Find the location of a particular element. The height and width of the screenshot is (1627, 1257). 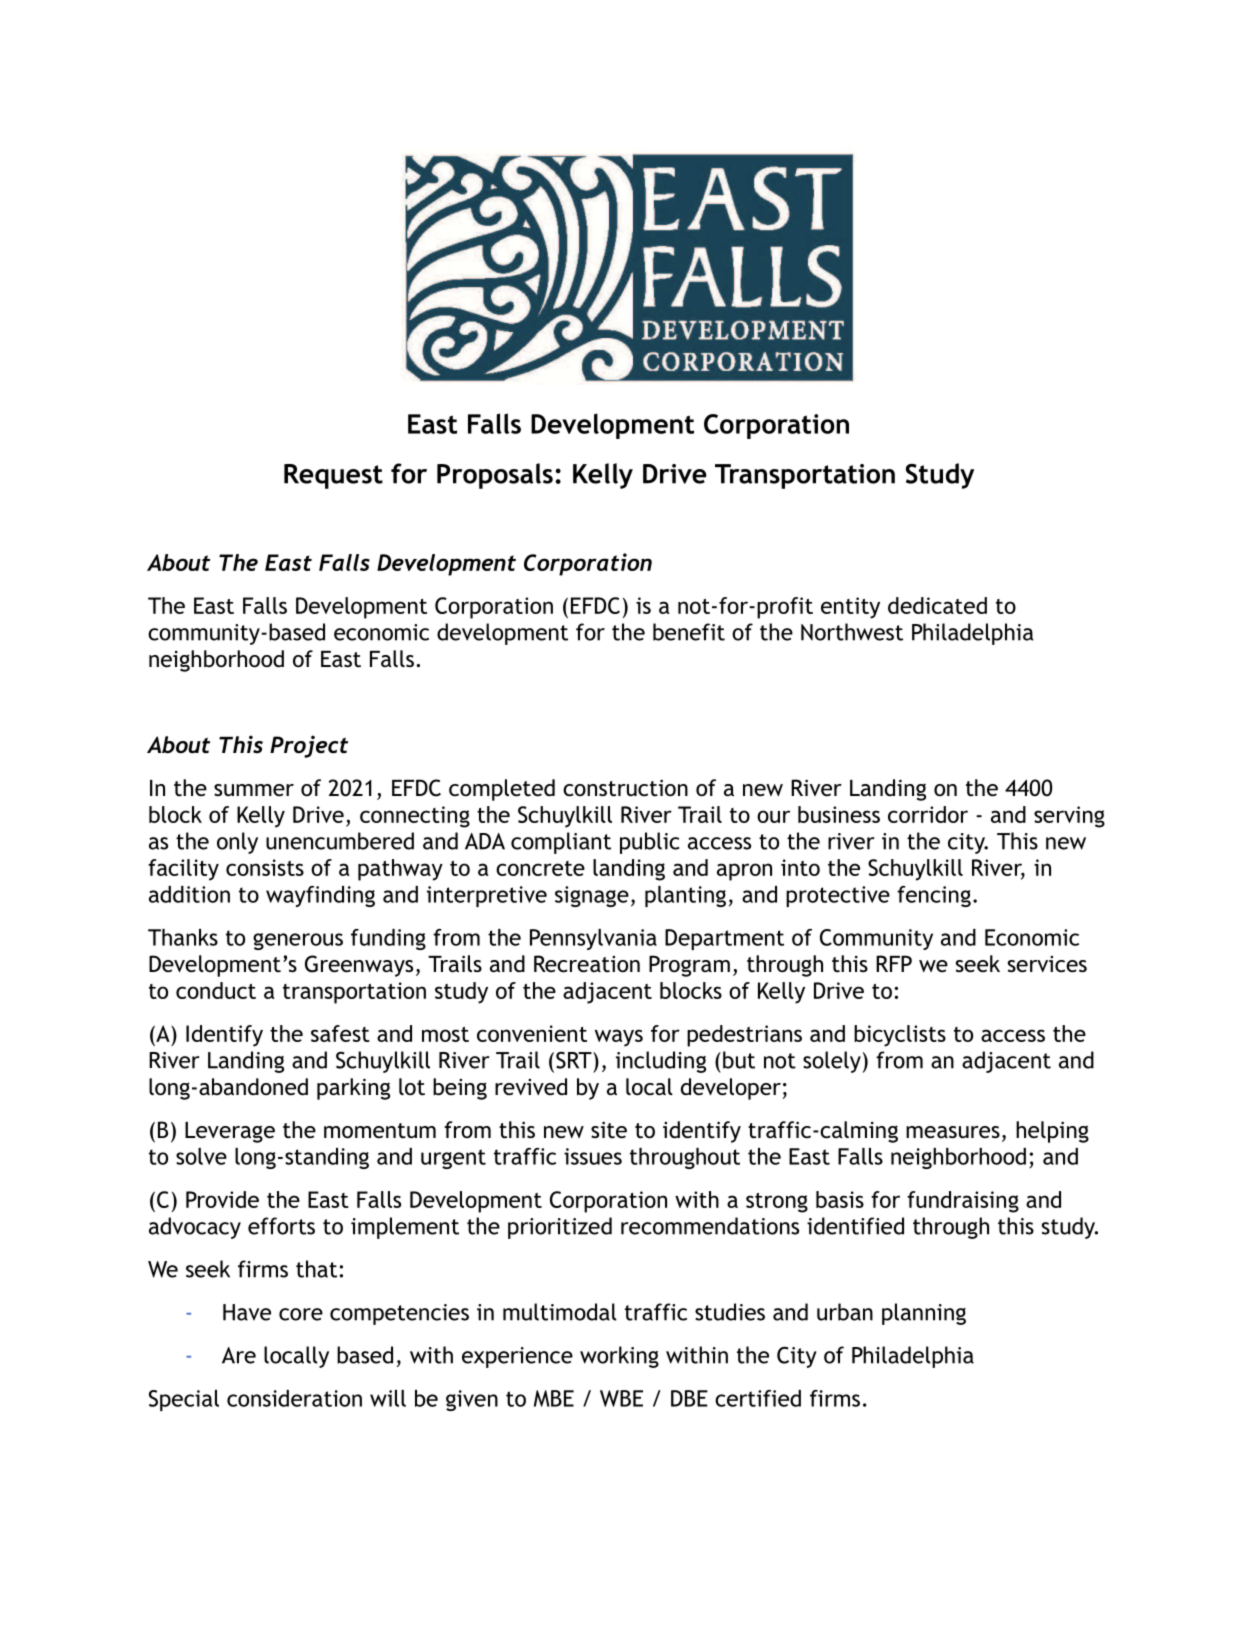

RFP is located at coordinates (894, 963).
